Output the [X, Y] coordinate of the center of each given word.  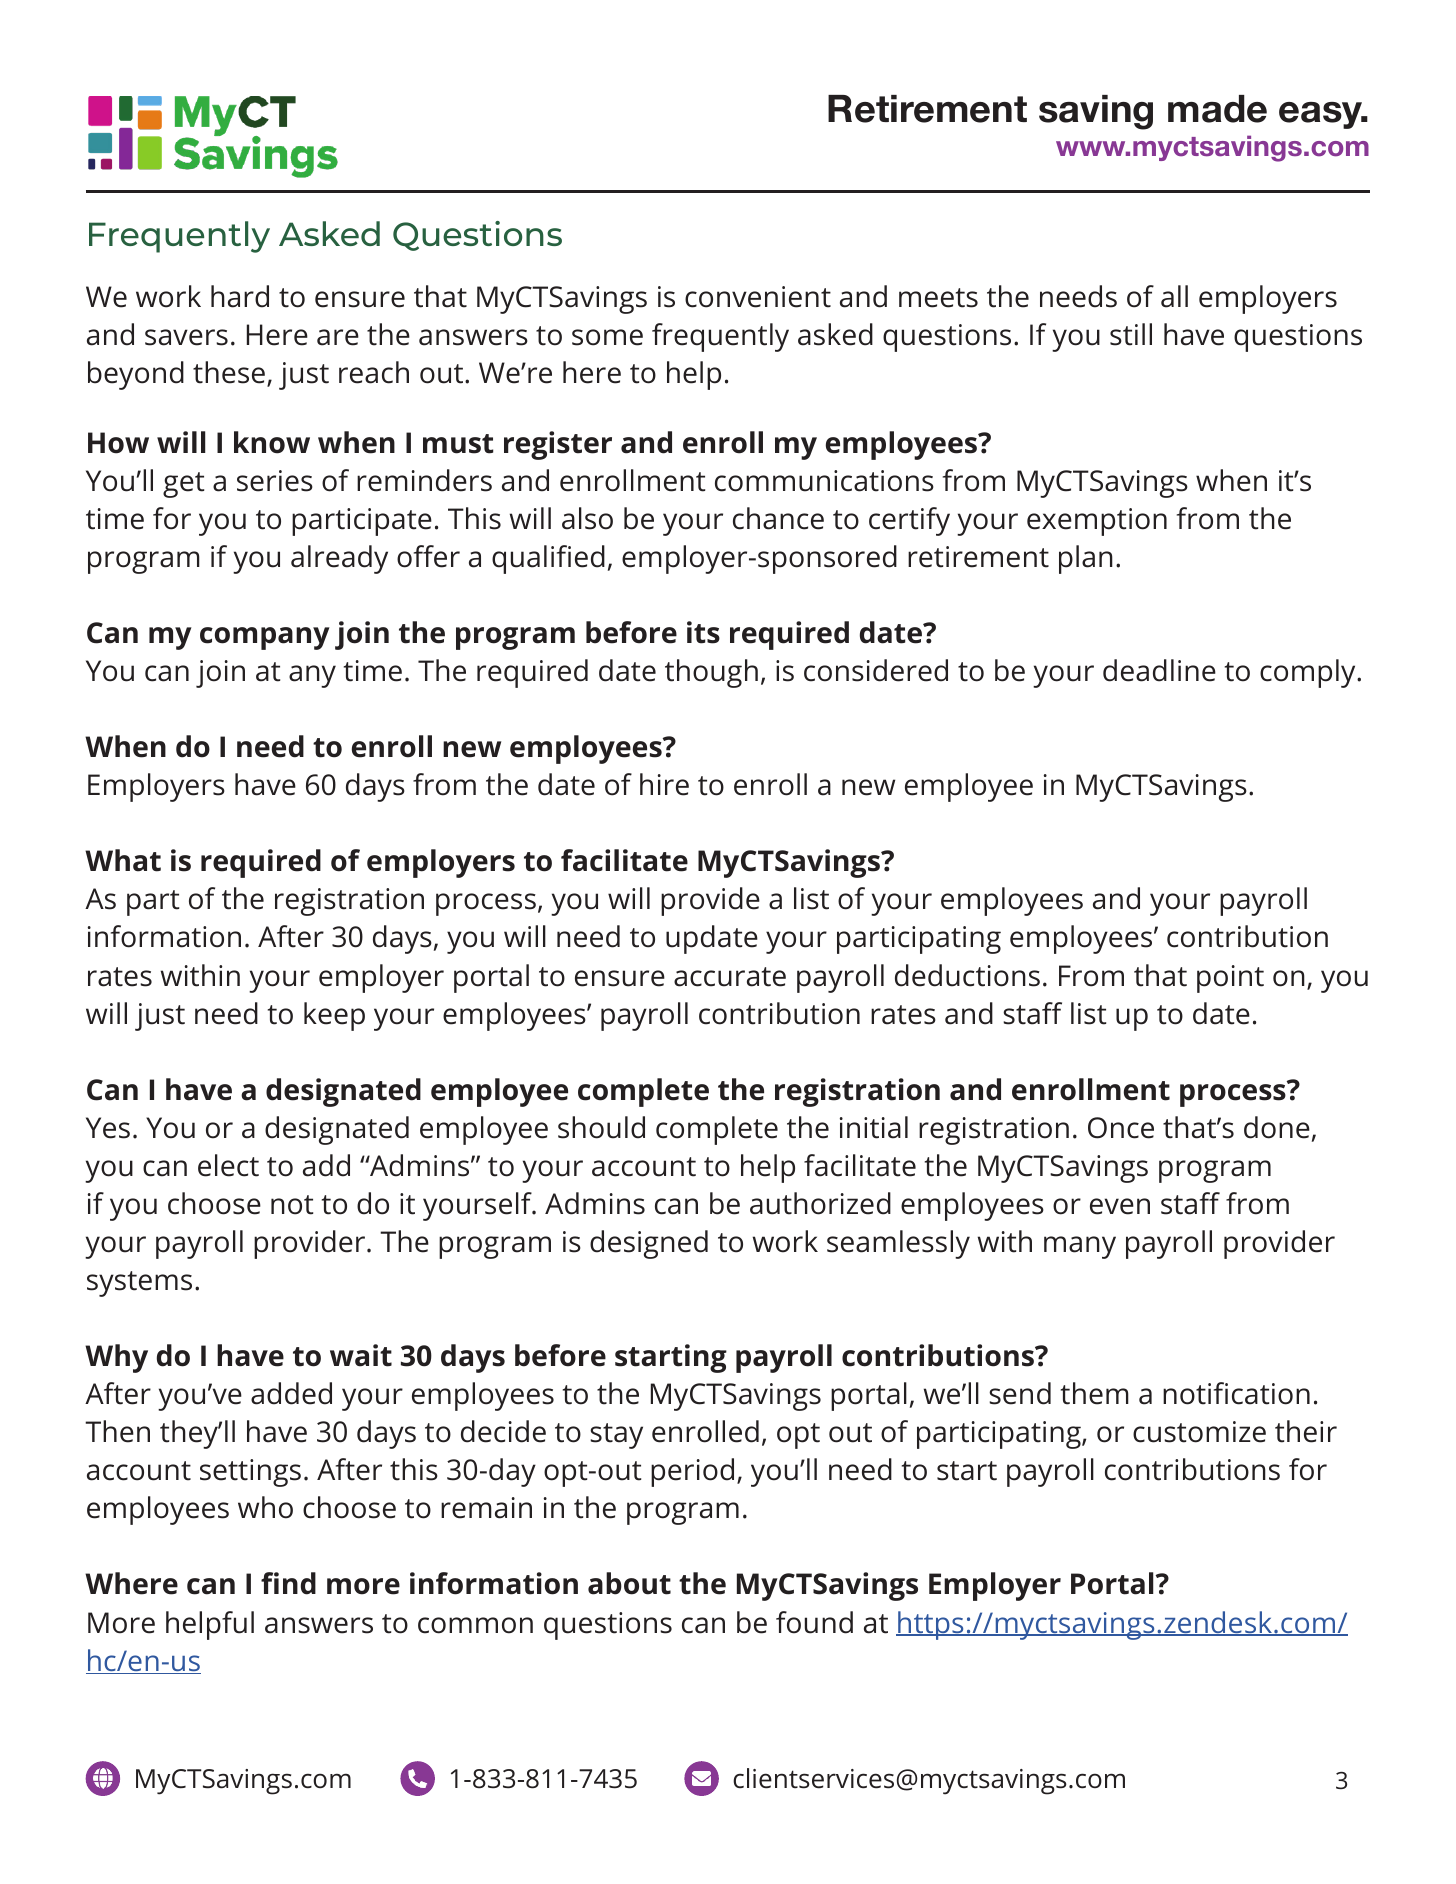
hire [664, 784]
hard [240, 296]
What [123, 860]
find [288, 1583]
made [1217, 109]
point [1230, 979]
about [629, 1583]
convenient [758, 297]
